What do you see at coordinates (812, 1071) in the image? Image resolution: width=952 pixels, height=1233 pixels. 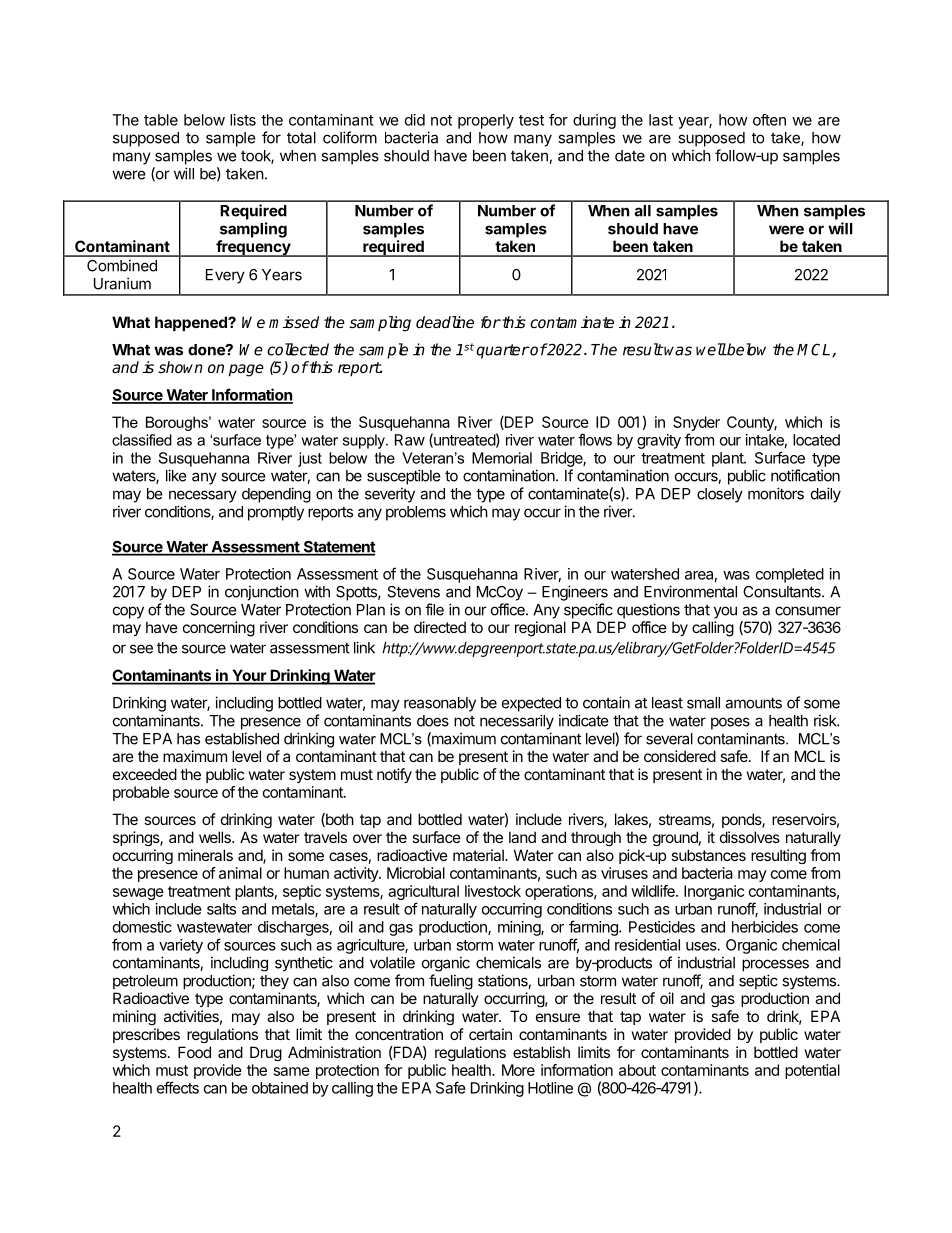 I see `potential` at bounding box center [812, 1071].
